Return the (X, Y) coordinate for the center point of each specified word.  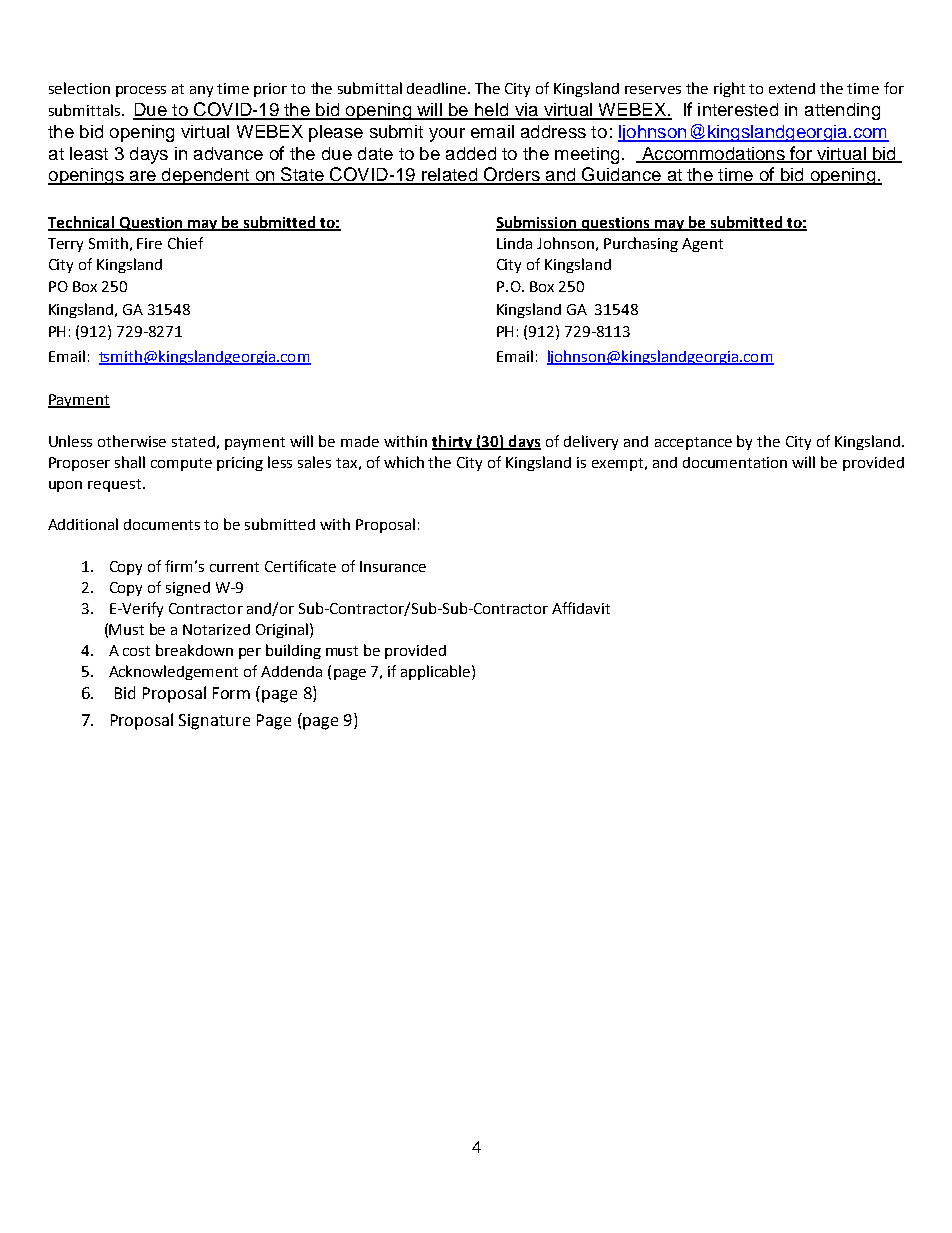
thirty (453, 442)
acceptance (693, 443)
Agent (702, 245)
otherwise (132, 441)
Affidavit (581, 608)
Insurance (393, 566)
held (492, 111)
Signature (214, 722)
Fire (149, 243)
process (141, 91)
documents (162, 524)
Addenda (291, 671)
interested (738, 109)
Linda (514, 243)
